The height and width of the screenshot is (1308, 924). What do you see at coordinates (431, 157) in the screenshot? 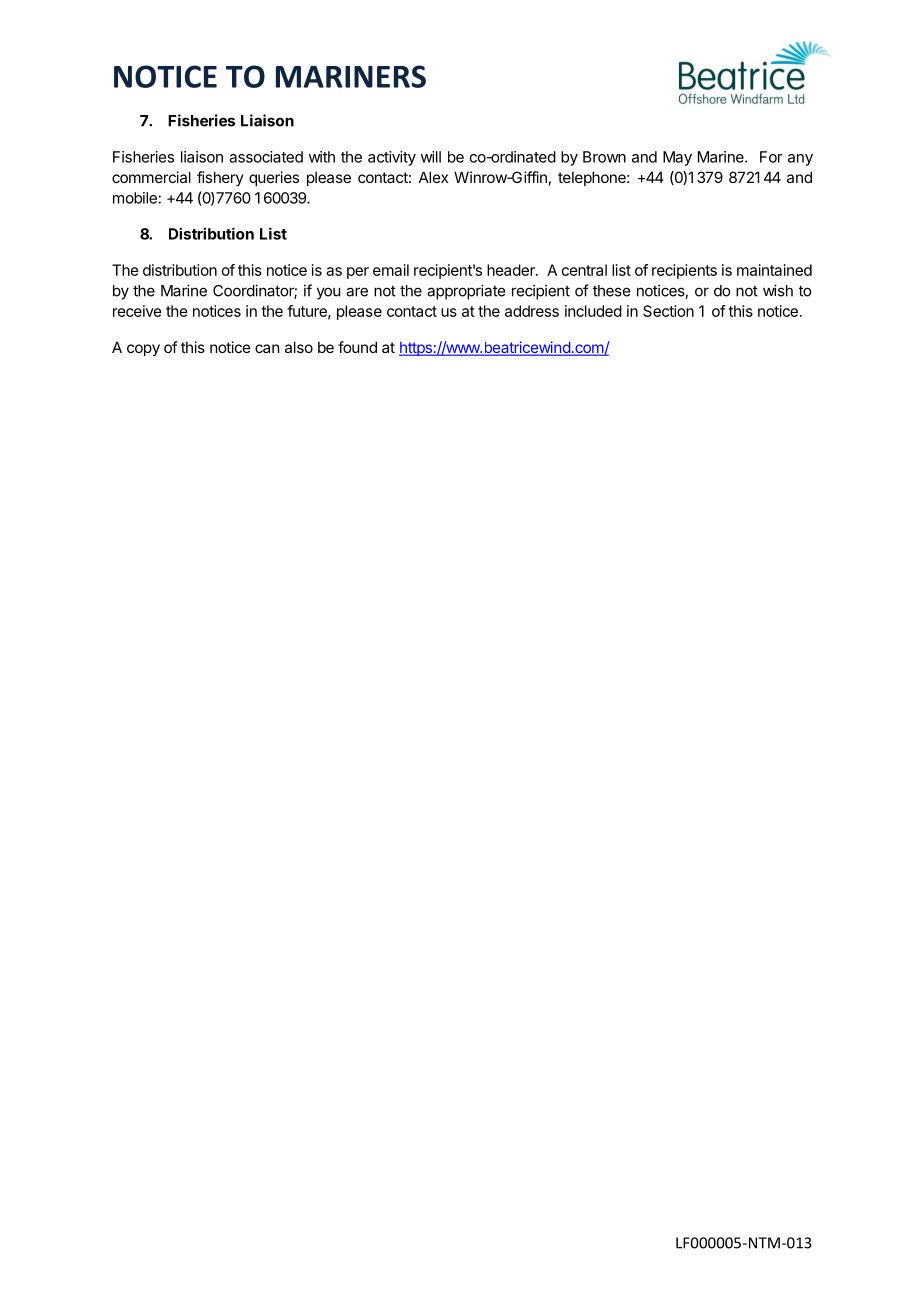
I see `will` at bounding box center [431, 157].
